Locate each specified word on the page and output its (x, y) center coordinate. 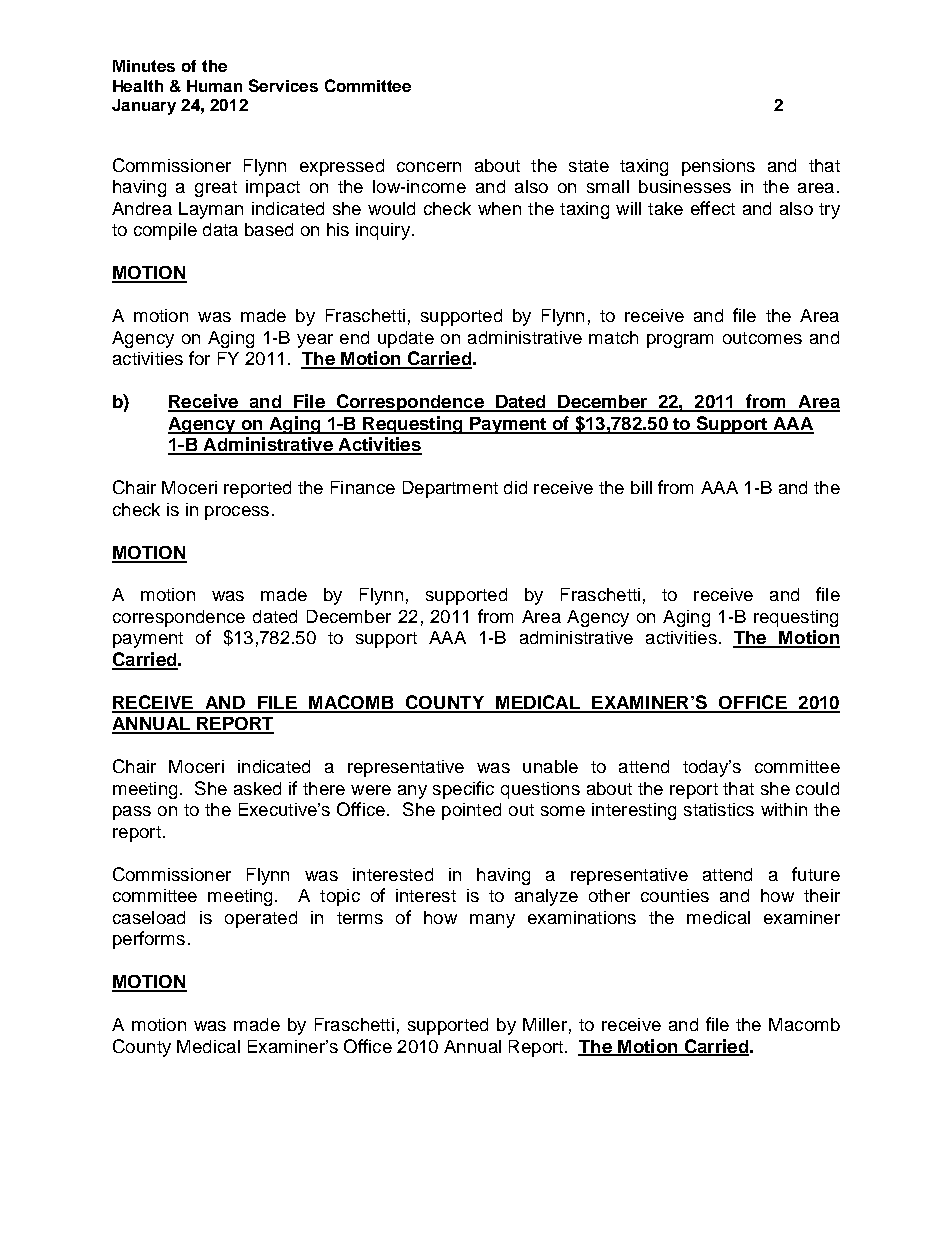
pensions (718, 167)
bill (641, 487)
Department (450, 489)
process (237, 513)
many (492, 921)
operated (261, 919)
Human (214, 86)
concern (429, 167)
